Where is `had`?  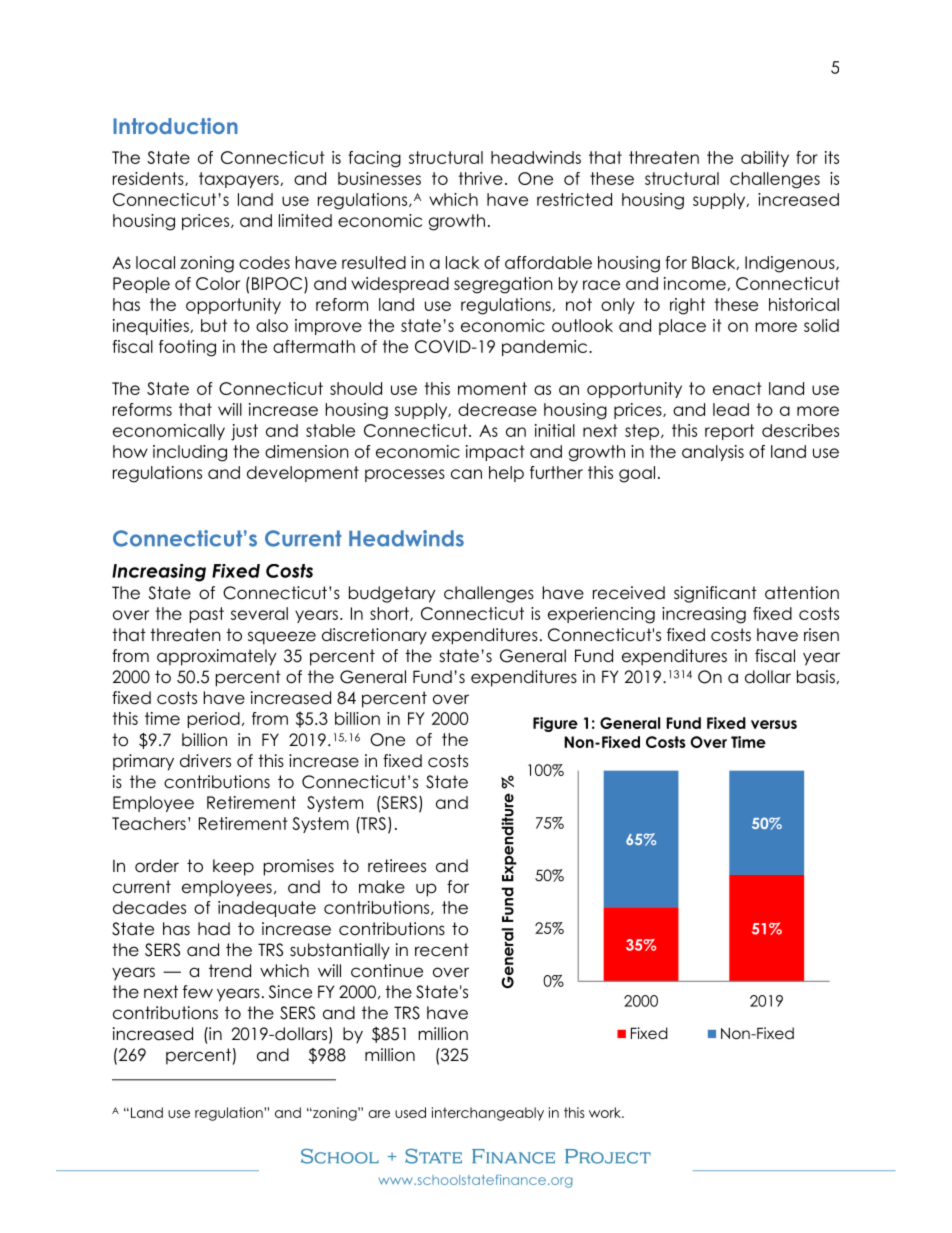
had is located at coordinates (214, 929).
